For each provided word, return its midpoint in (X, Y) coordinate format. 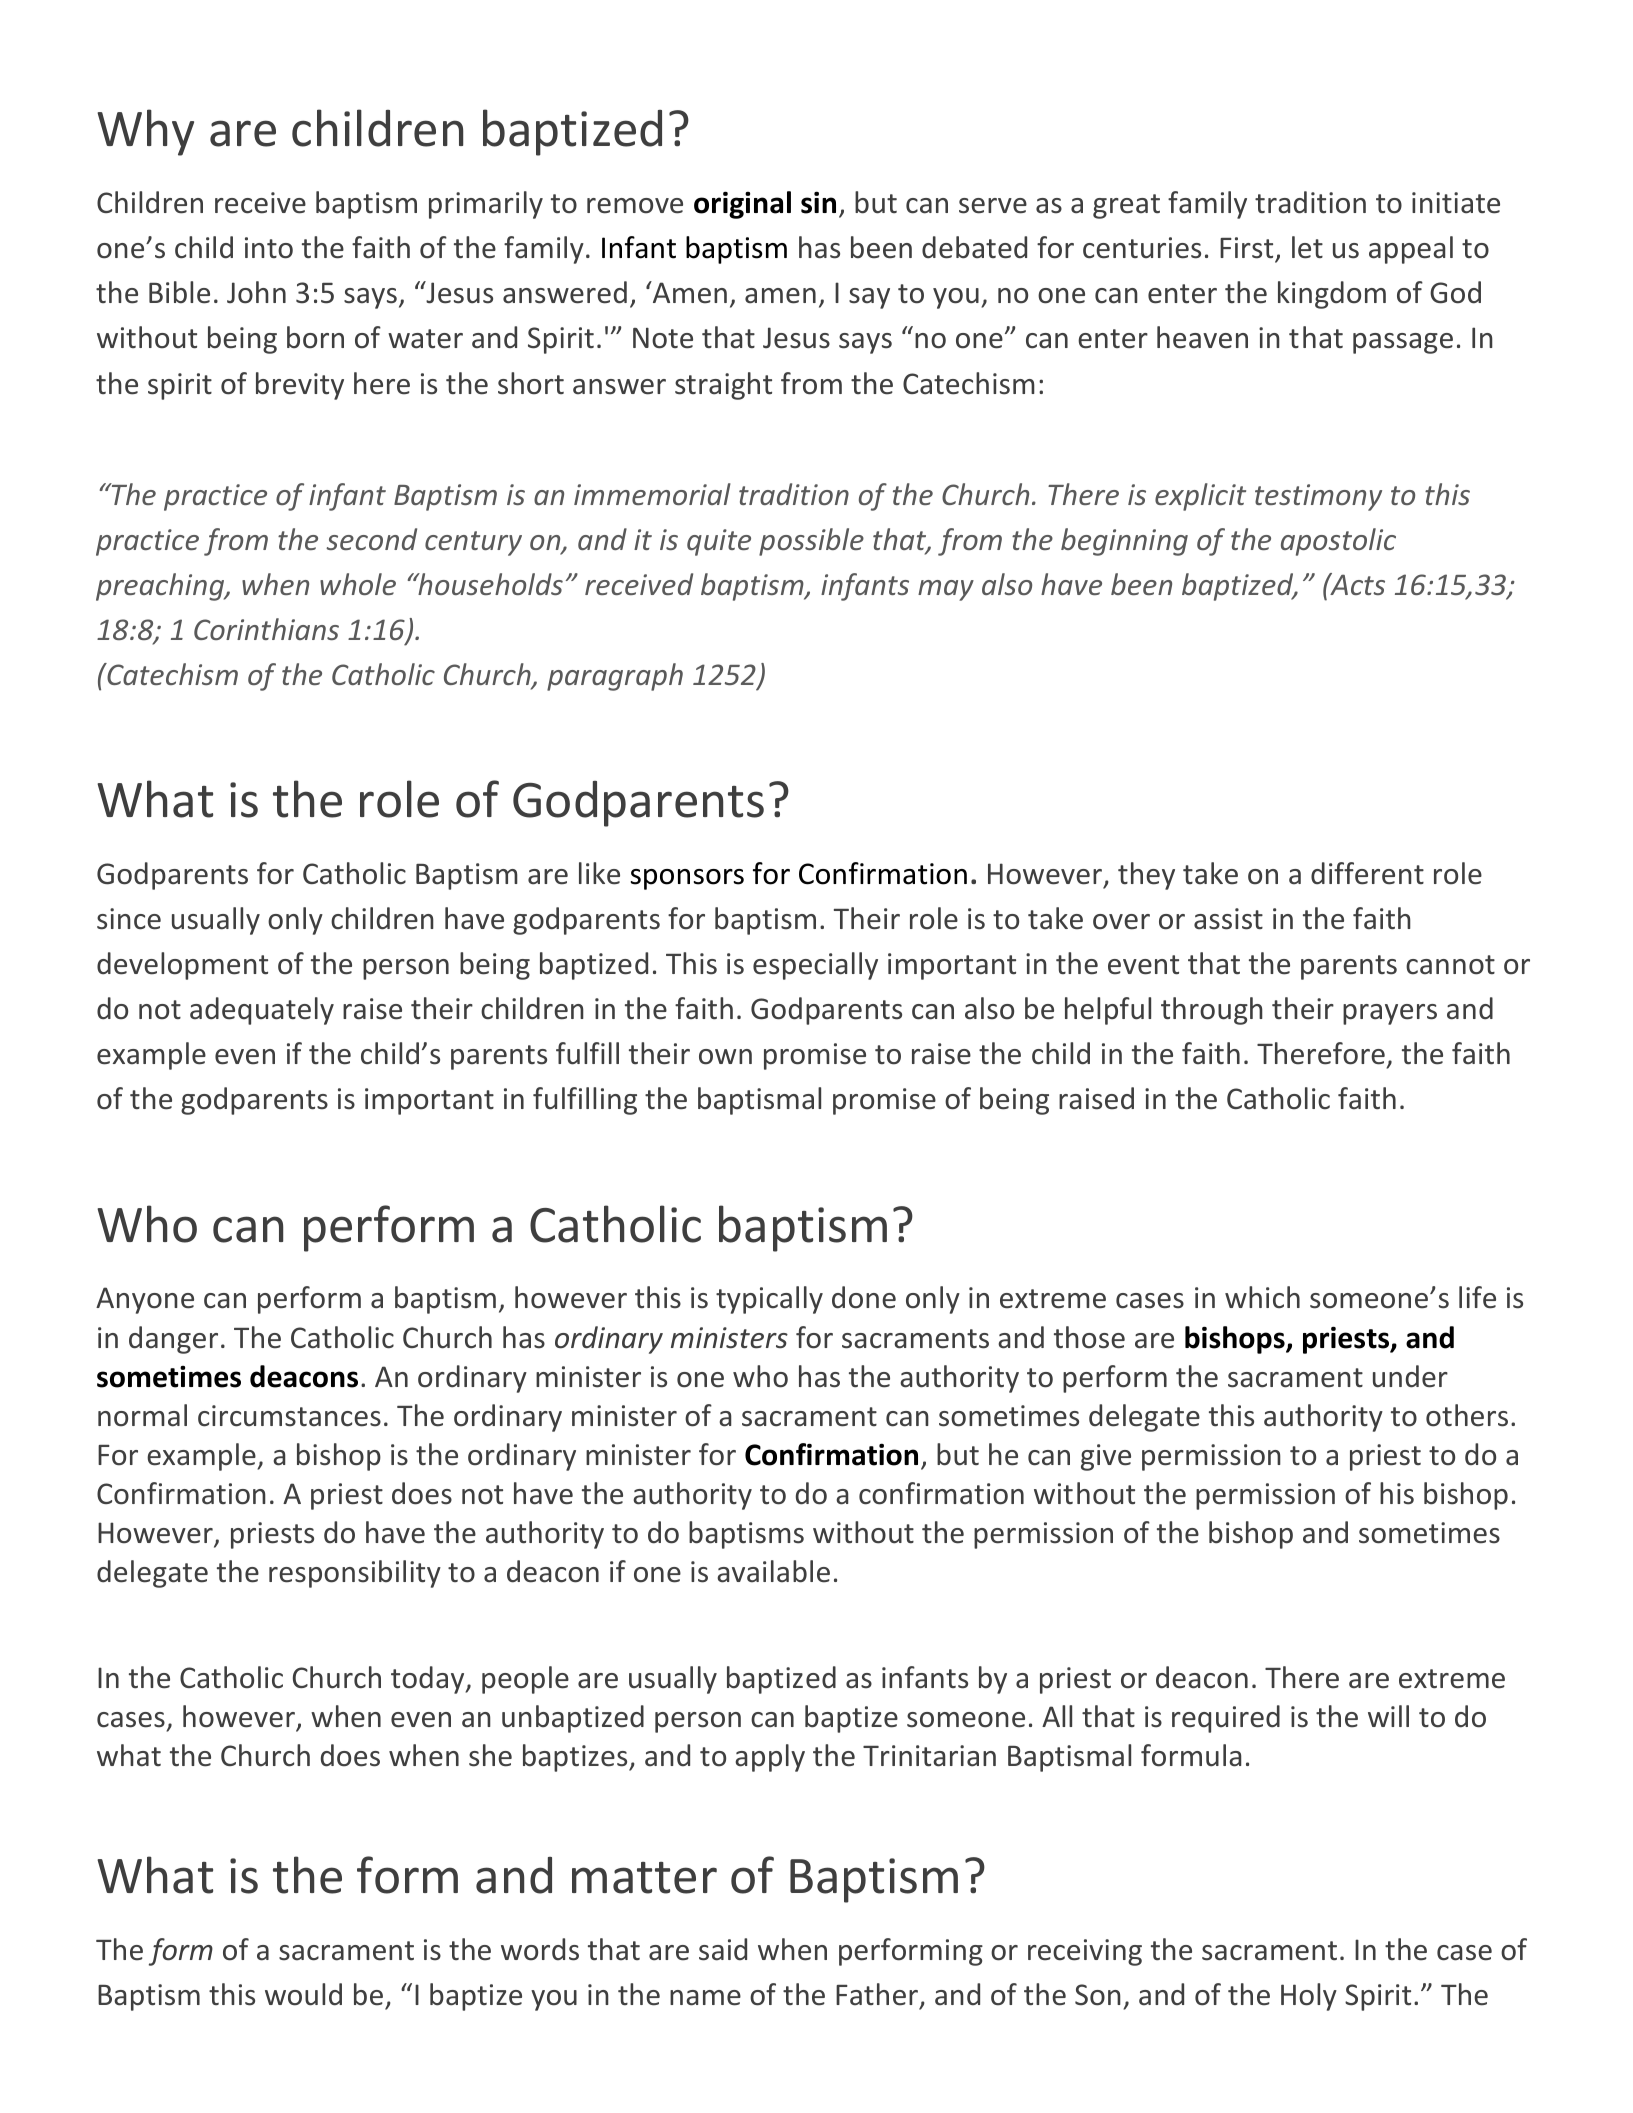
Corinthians (266, 629)
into (269, 248)
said (723, 1949)
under (1410, 1376)
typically (769, 1300)
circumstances (289, 1416)
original (742, 205)
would (303, 1994)
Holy (1309, 1997)
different (1367, 873)
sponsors (687, 879)
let (1307, 247)
